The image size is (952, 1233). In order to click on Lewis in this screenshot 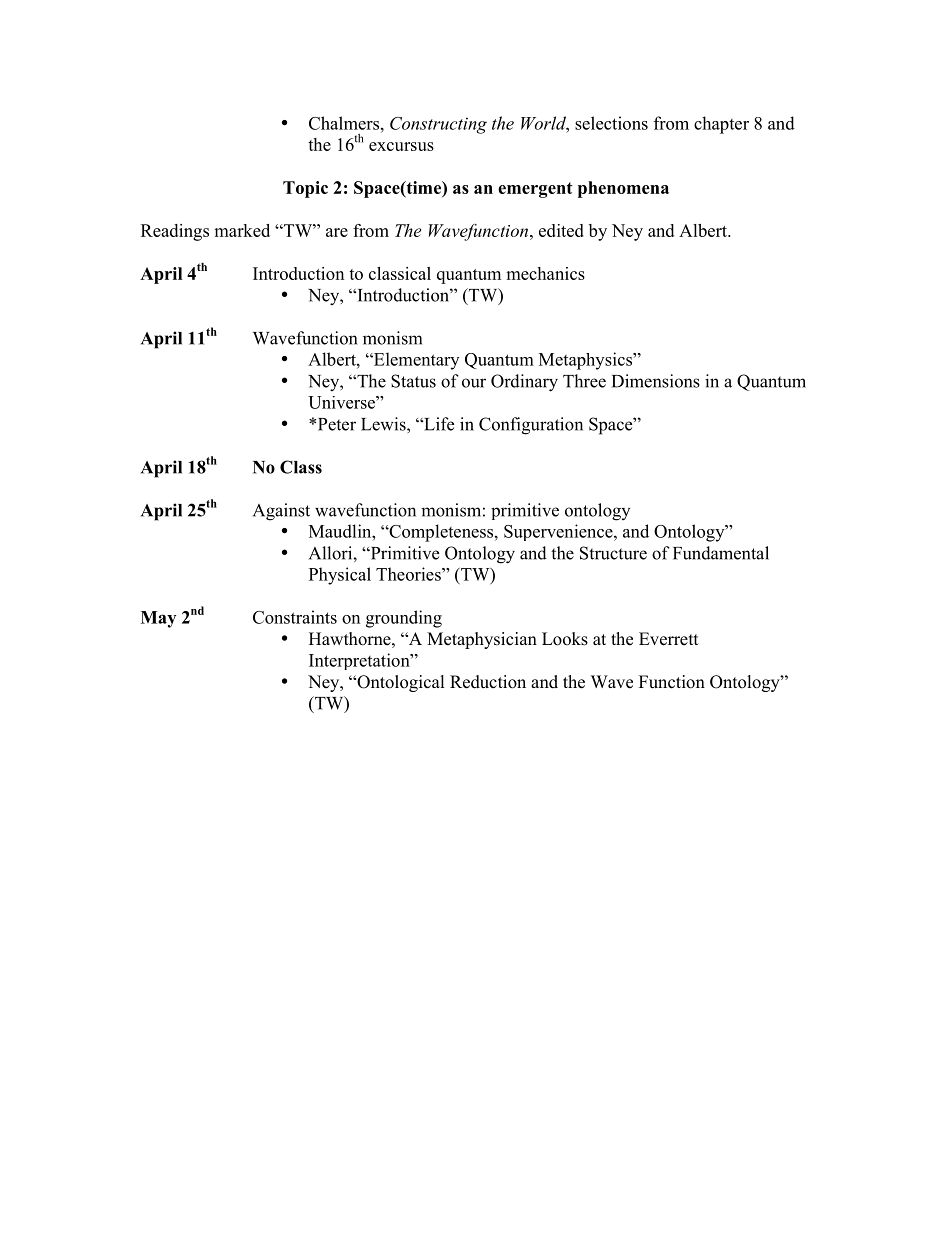, I will do `click(384, 424)`.
